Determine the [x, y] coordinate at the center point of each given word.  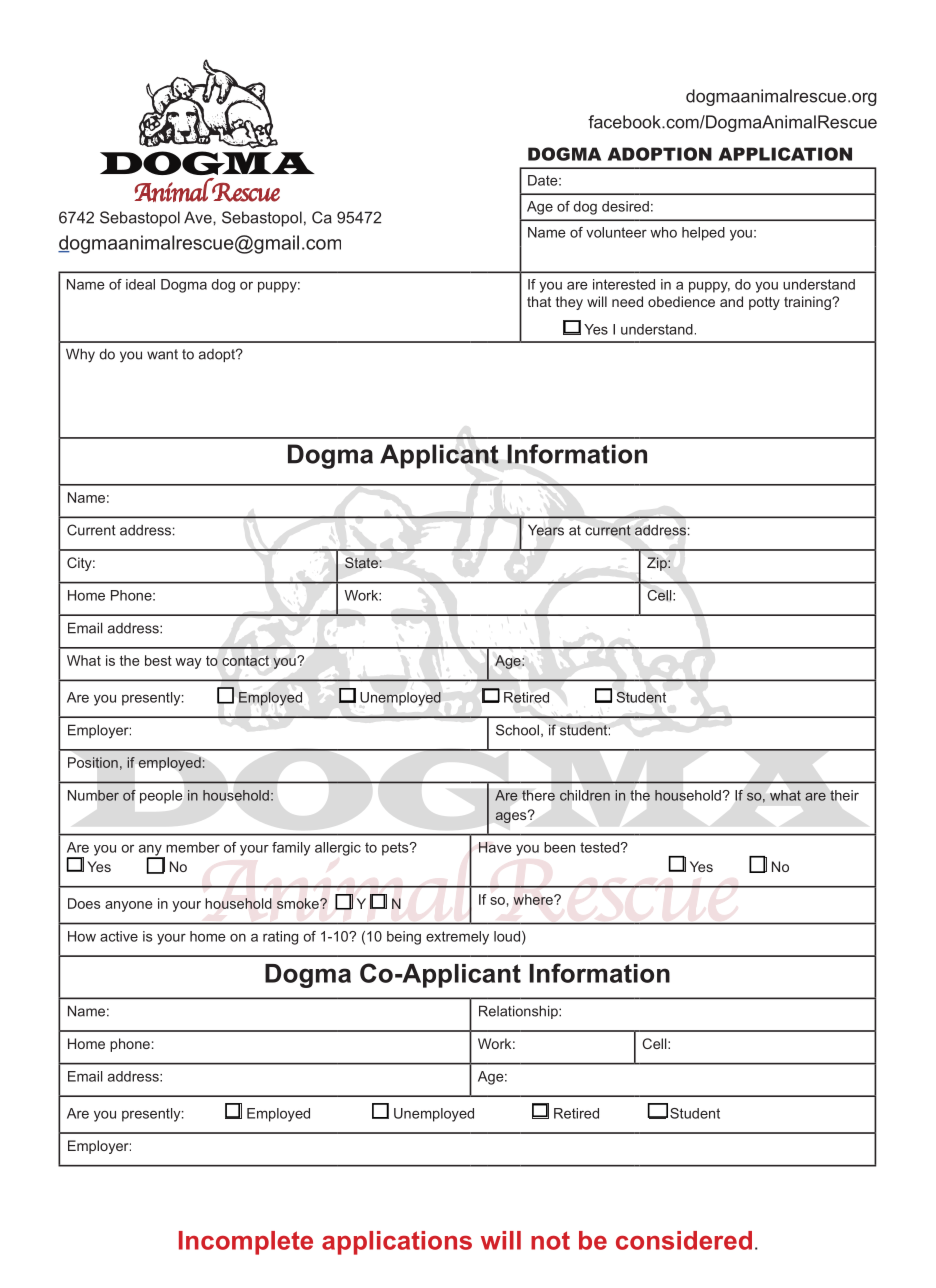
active [119, 936]
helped [703, 234]
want [162, 354]
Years [546, 530]
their [844, 795]
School [517, 730]
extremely [457, 938]
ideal [140, 284]
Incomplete [246, 1243]
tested [599, 847]
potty [764, 303]
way [188, 663]
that [539, 301]
